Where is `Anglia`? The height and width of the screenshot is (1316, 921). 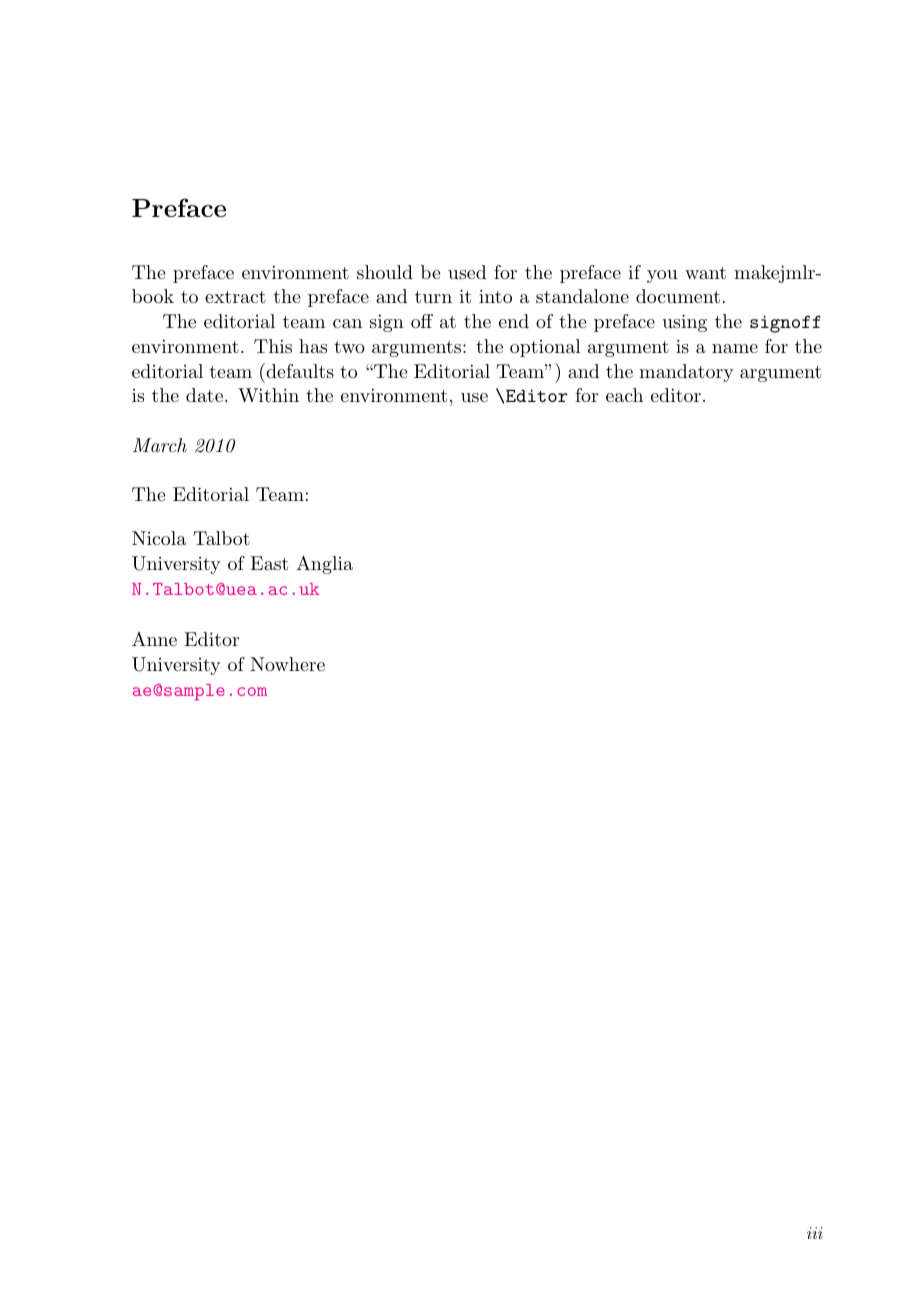 Anglia is located at coordinates (324, 565).
